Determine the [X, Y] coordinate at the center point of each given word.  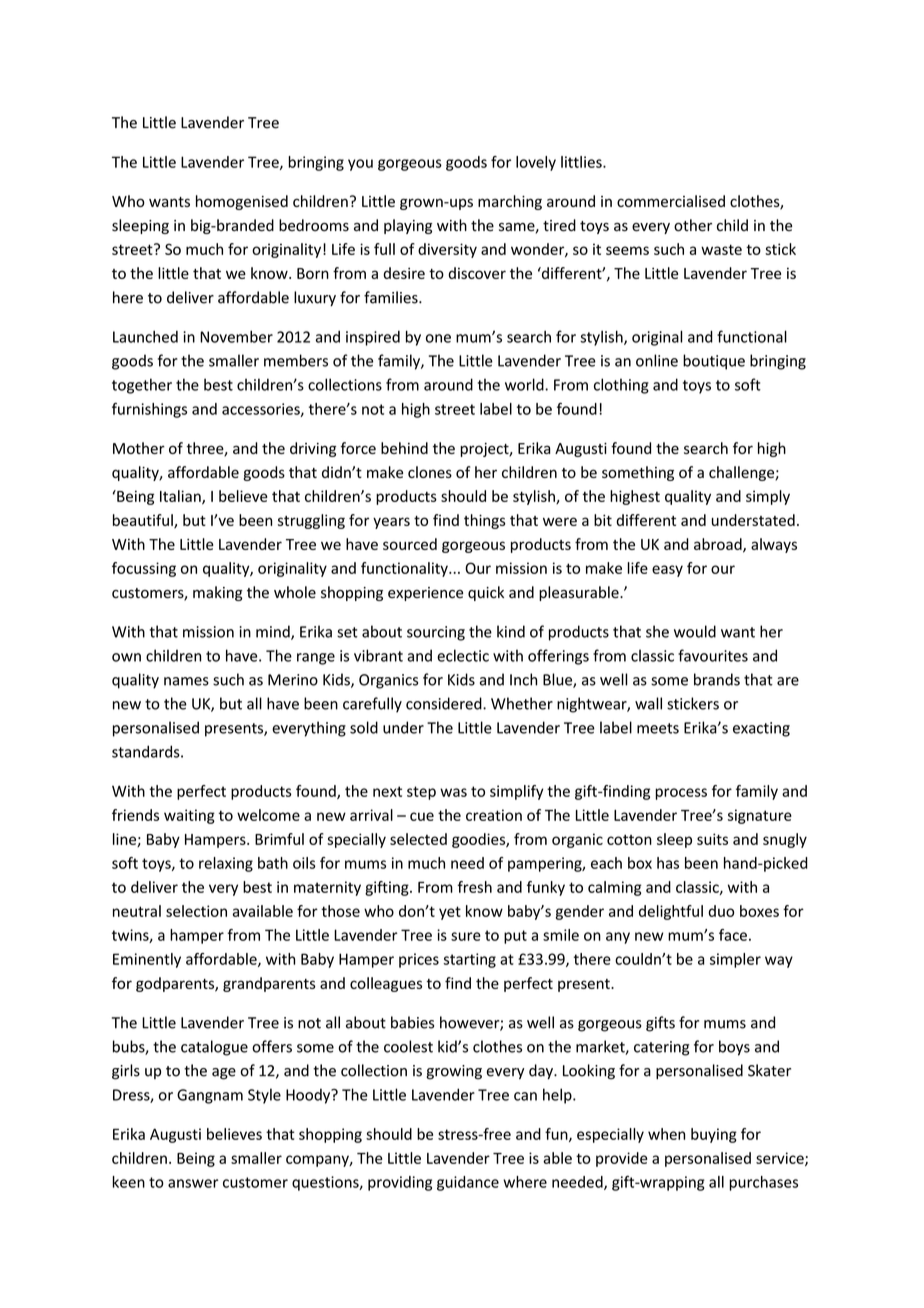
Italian [181, 497]
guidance [468, 1183]
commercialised [671, 201]
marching [510, 202]
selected [418, 839]
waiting [189, 816]
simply [768, 497]
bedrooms [314, 225]
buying [714, 1135]
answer [193, 1183]
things [485, 521]
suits [712, 839]
